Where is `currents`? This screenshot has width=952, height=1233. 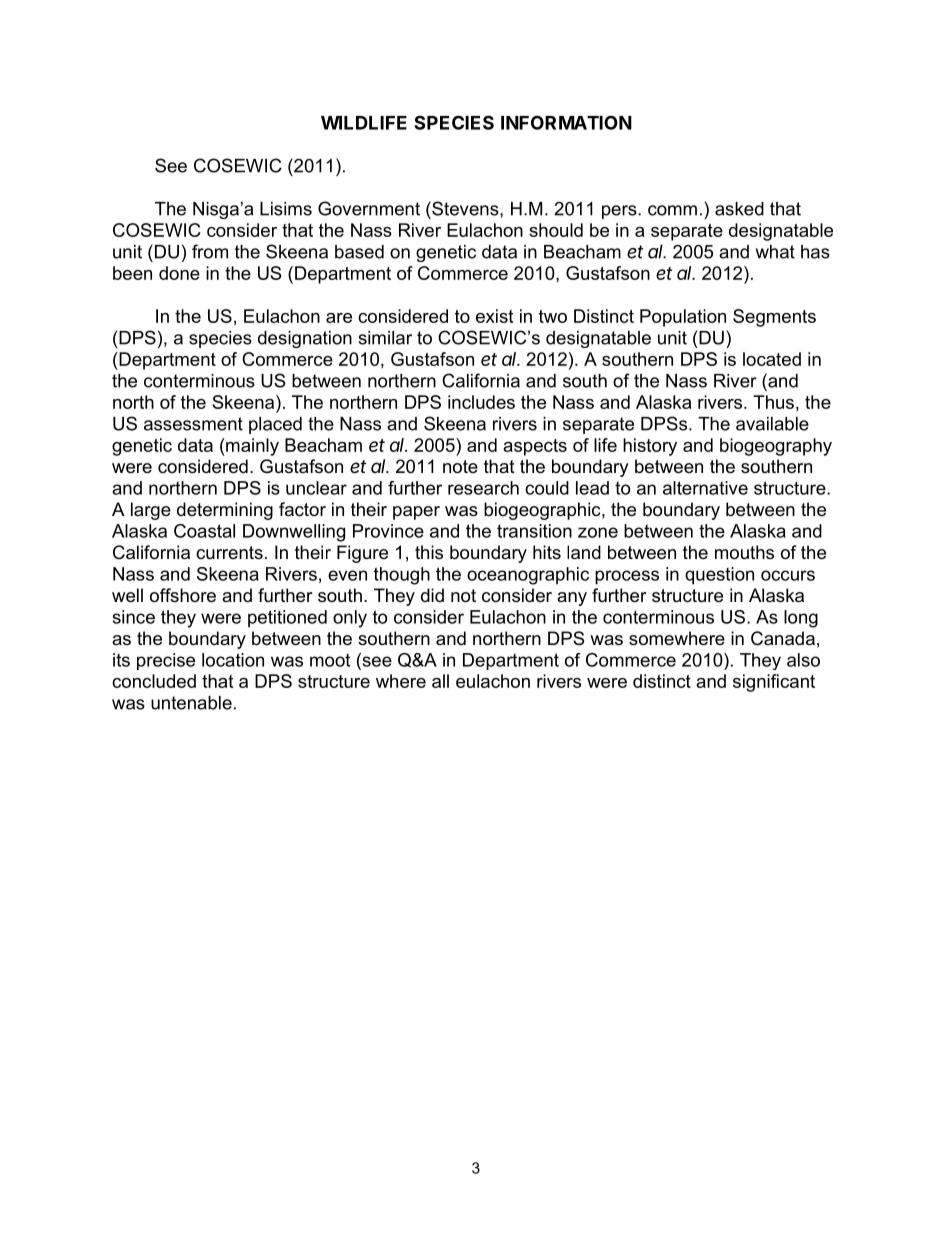
currents is located at coordinates (229, 552).
